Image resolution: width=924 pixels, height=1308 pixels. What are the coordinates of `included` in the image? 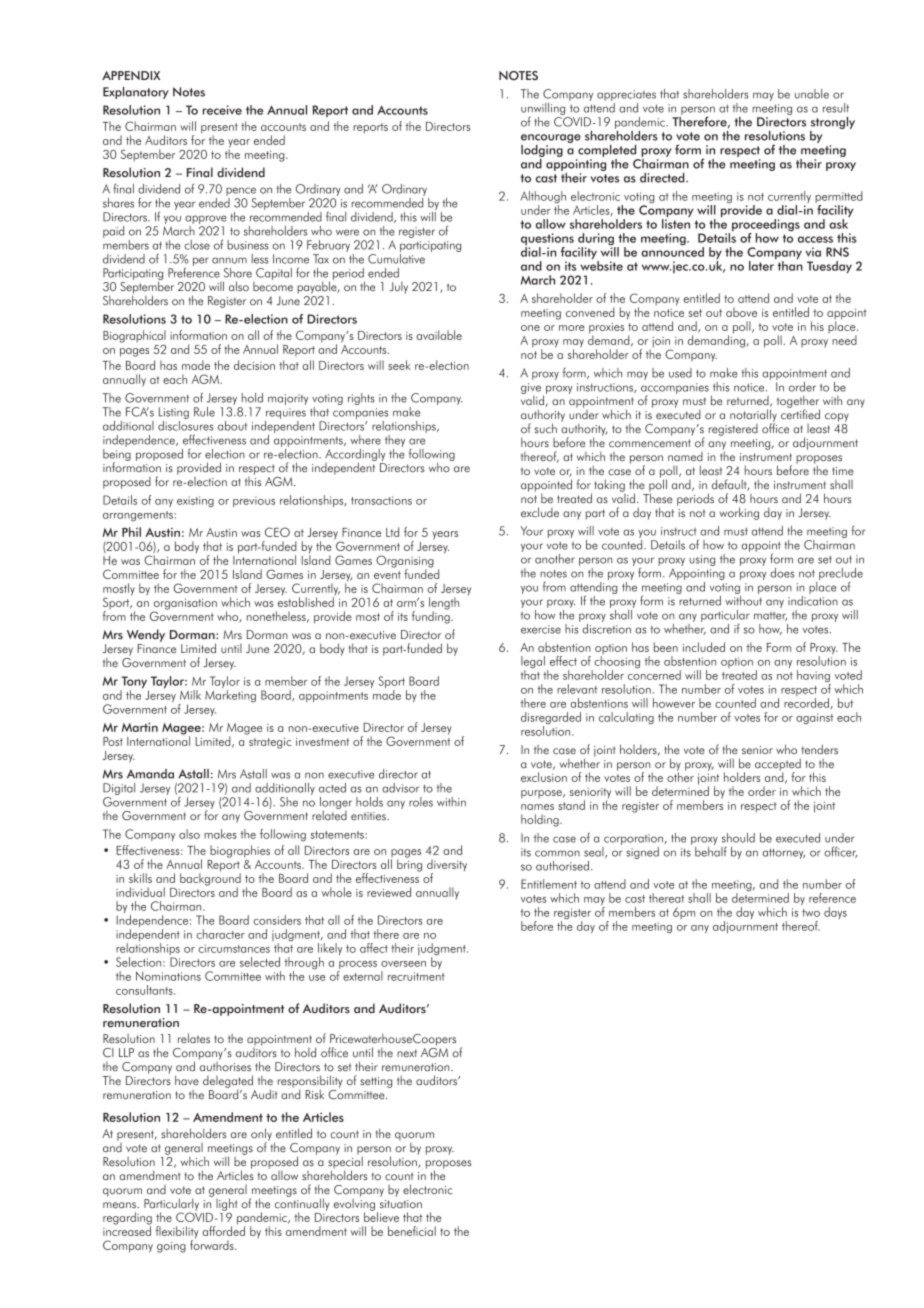 It's located at (704, 647).
